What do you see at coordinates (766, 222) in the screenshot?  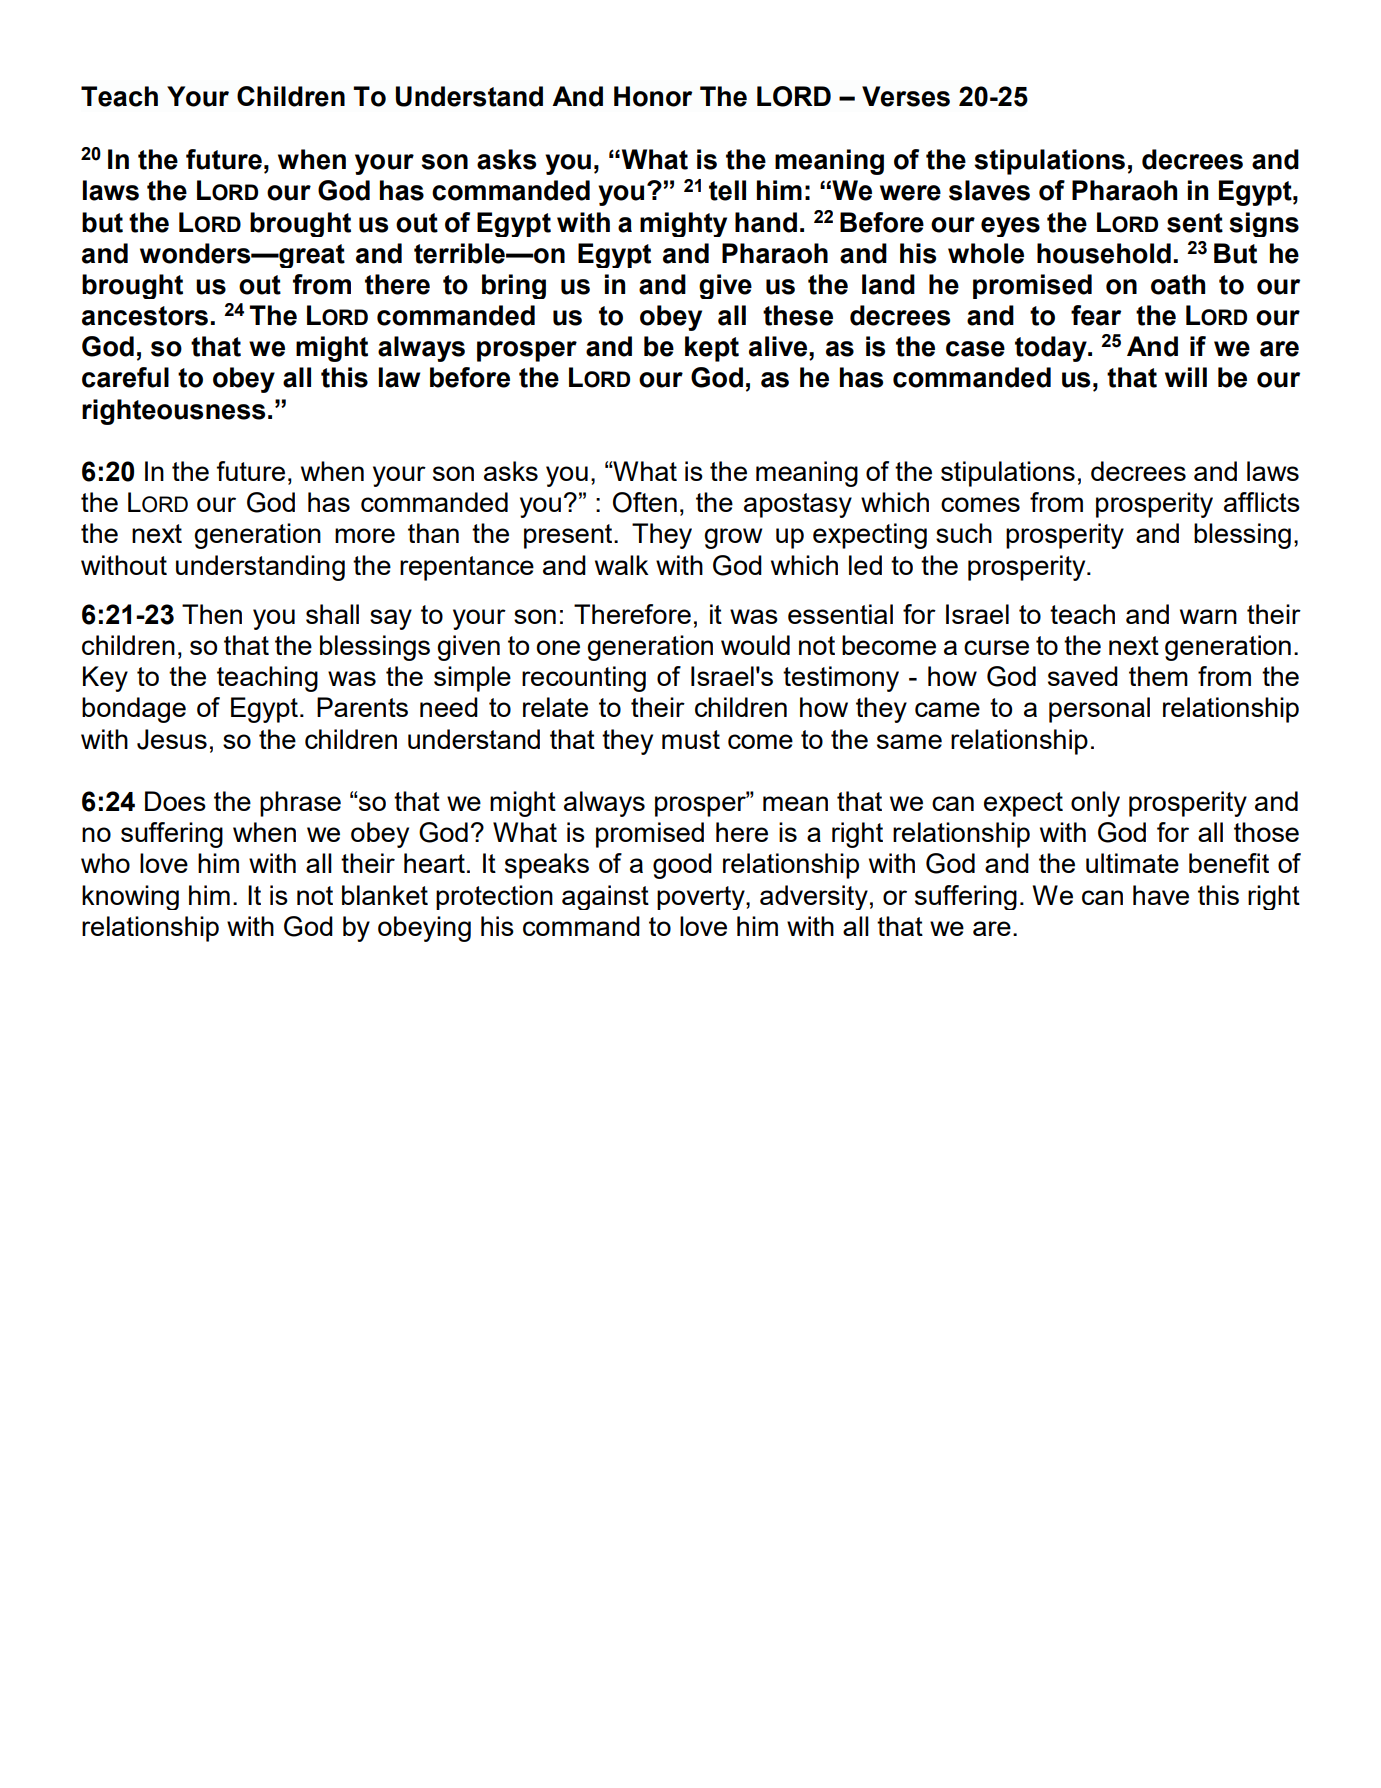 I see `hand` at bounding box center [766, 222].
